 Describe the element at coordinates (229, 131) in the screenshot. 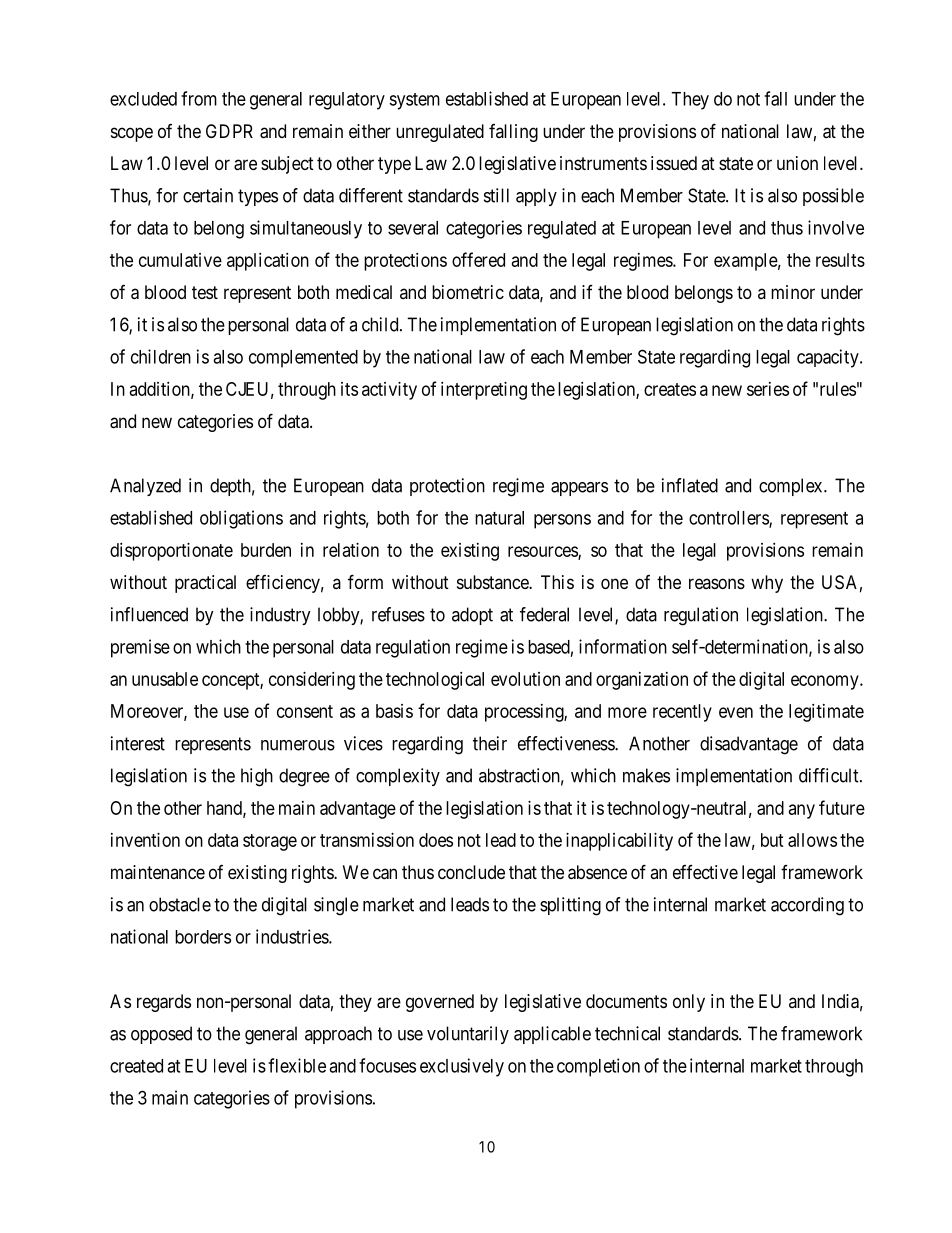

I see `GDPR` at that location.
